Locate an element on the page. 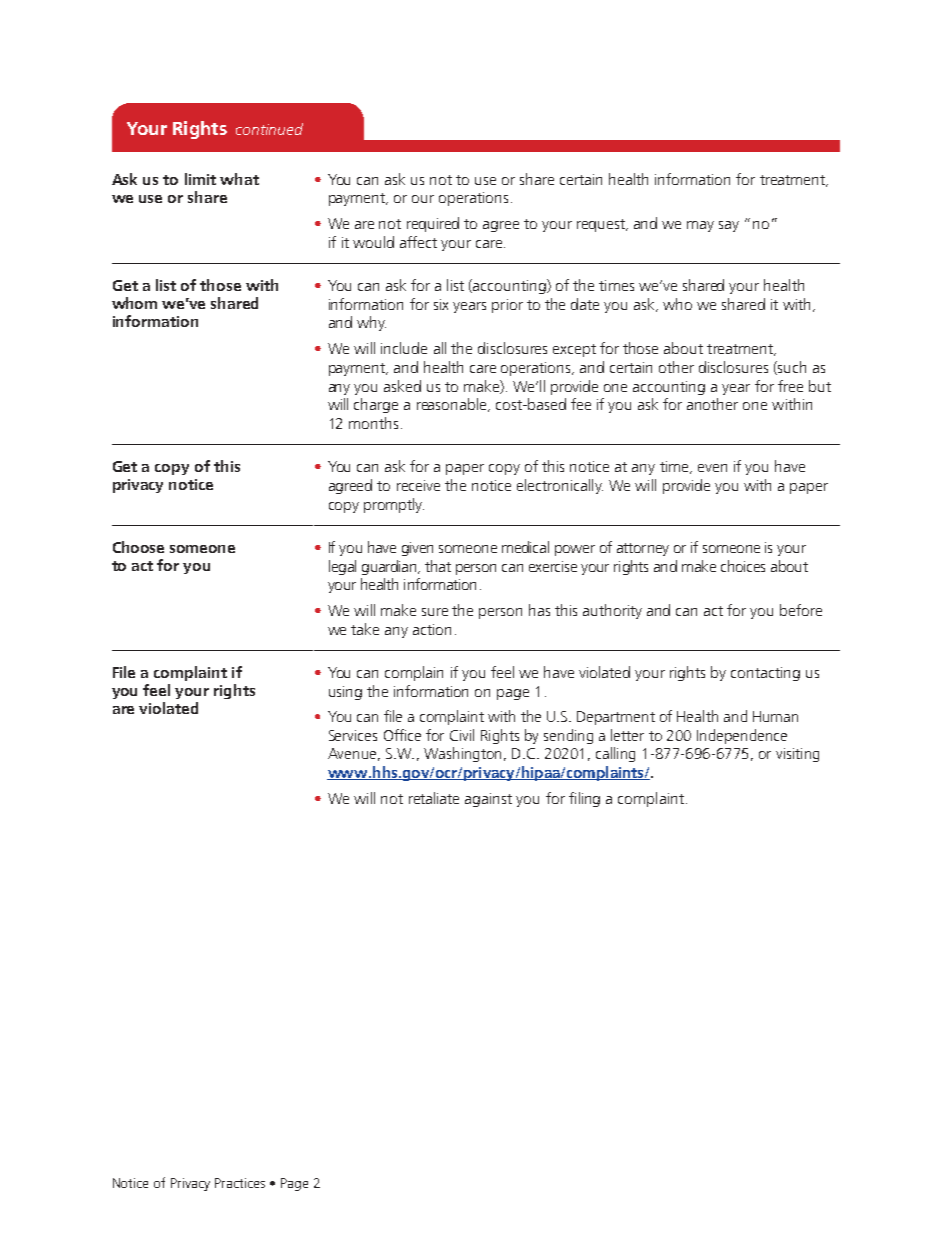 This page has width=952, height=1233. free is located at coordinates (790, 386).
